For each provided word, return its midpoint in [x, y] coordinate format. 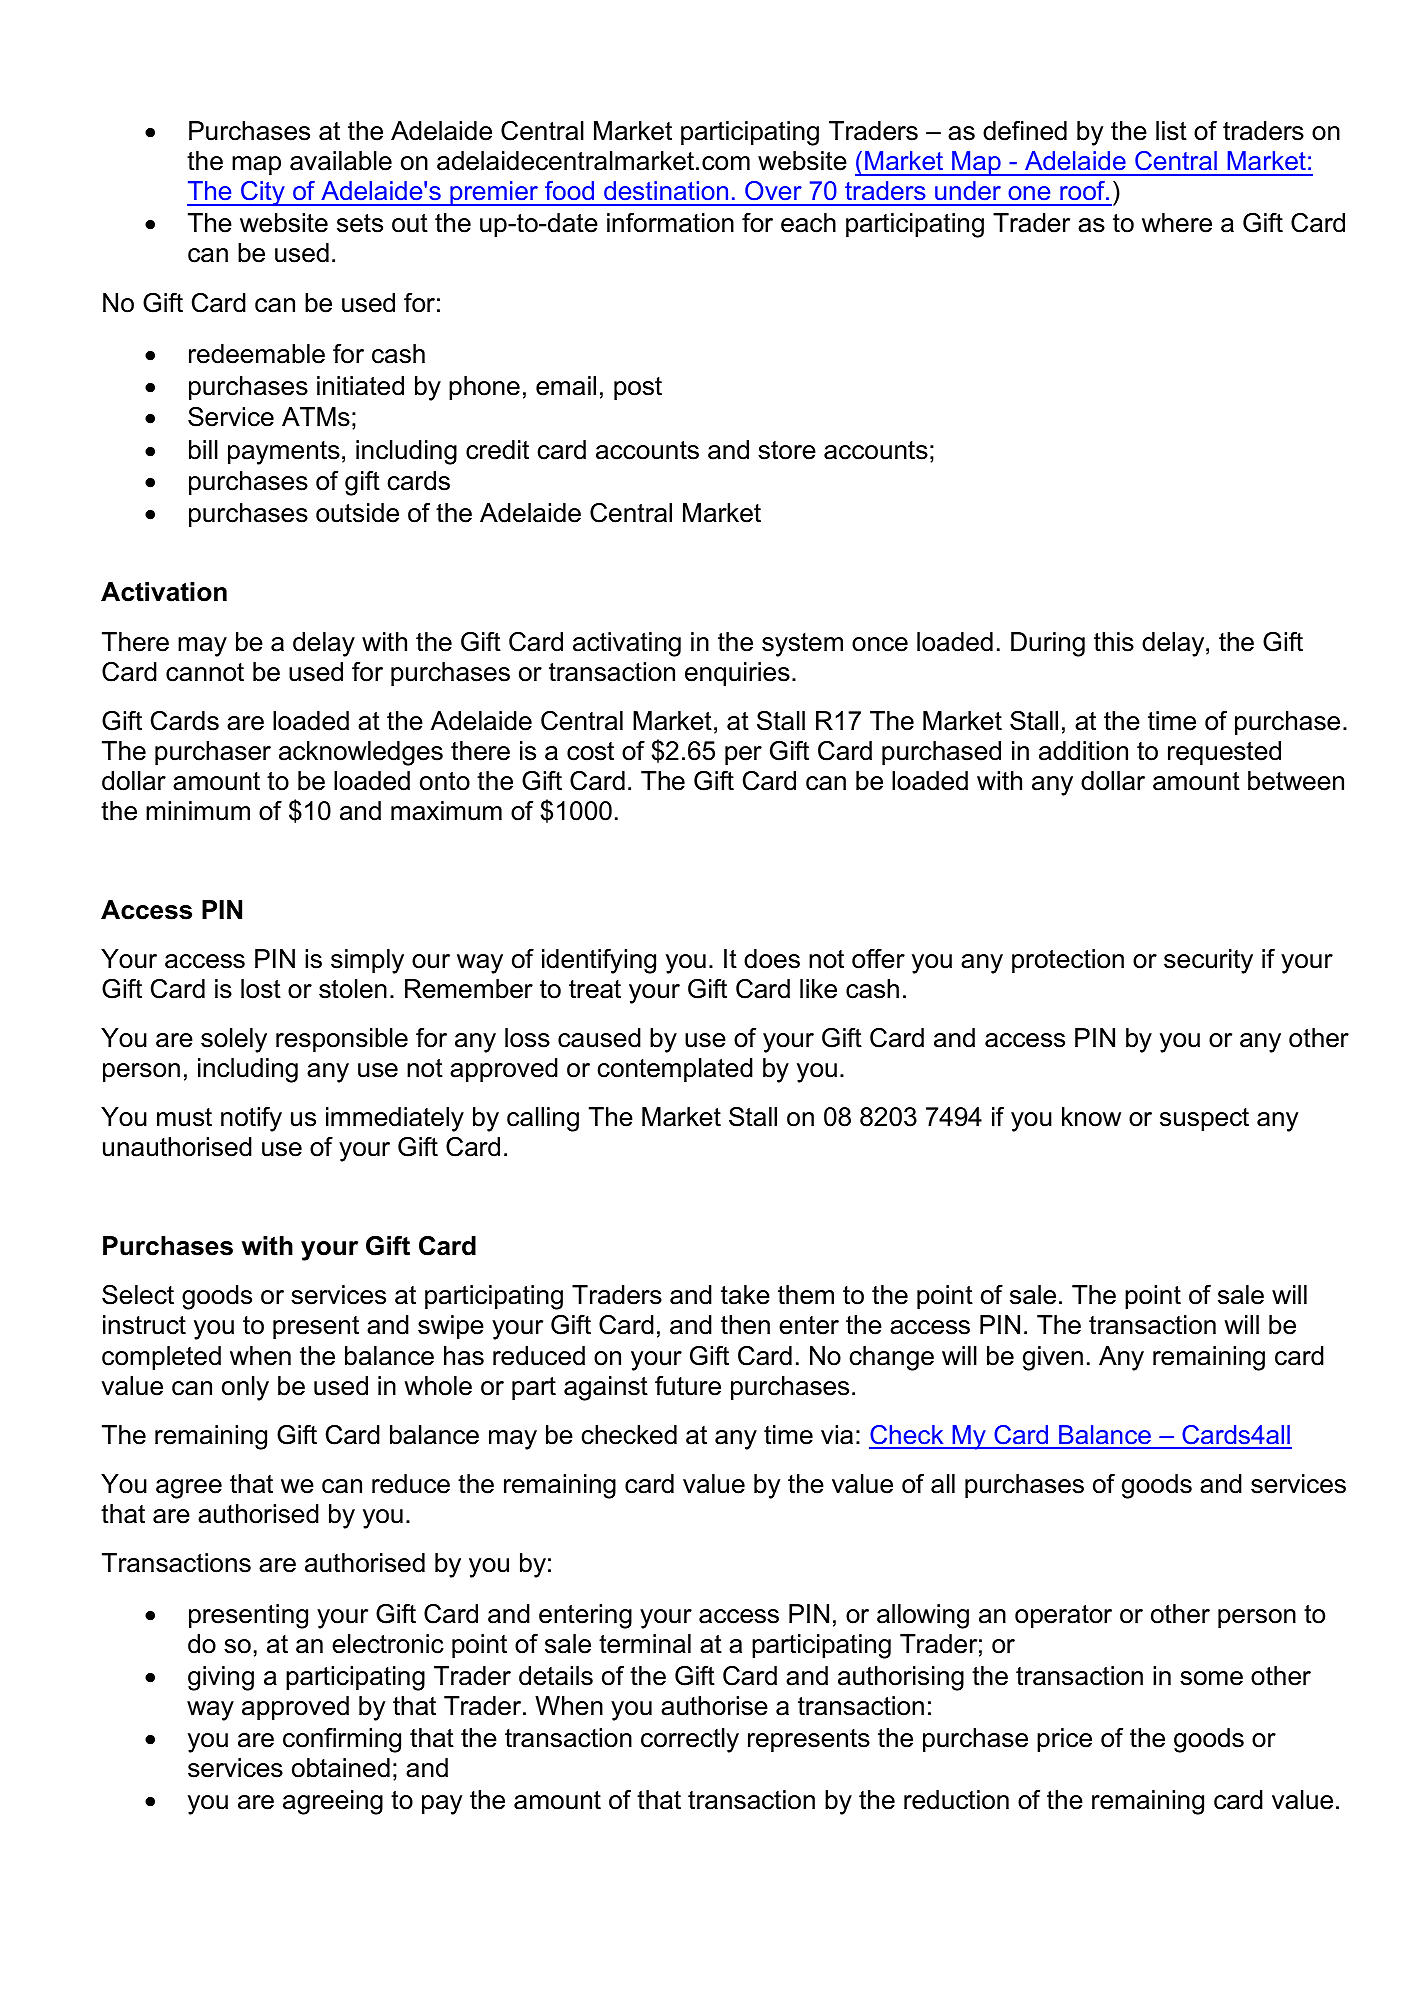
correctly [690, 1740]
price [1064, 1740]
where [1177, 223]
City [263, 193]
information [670, 223]
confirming [342, 1740]
